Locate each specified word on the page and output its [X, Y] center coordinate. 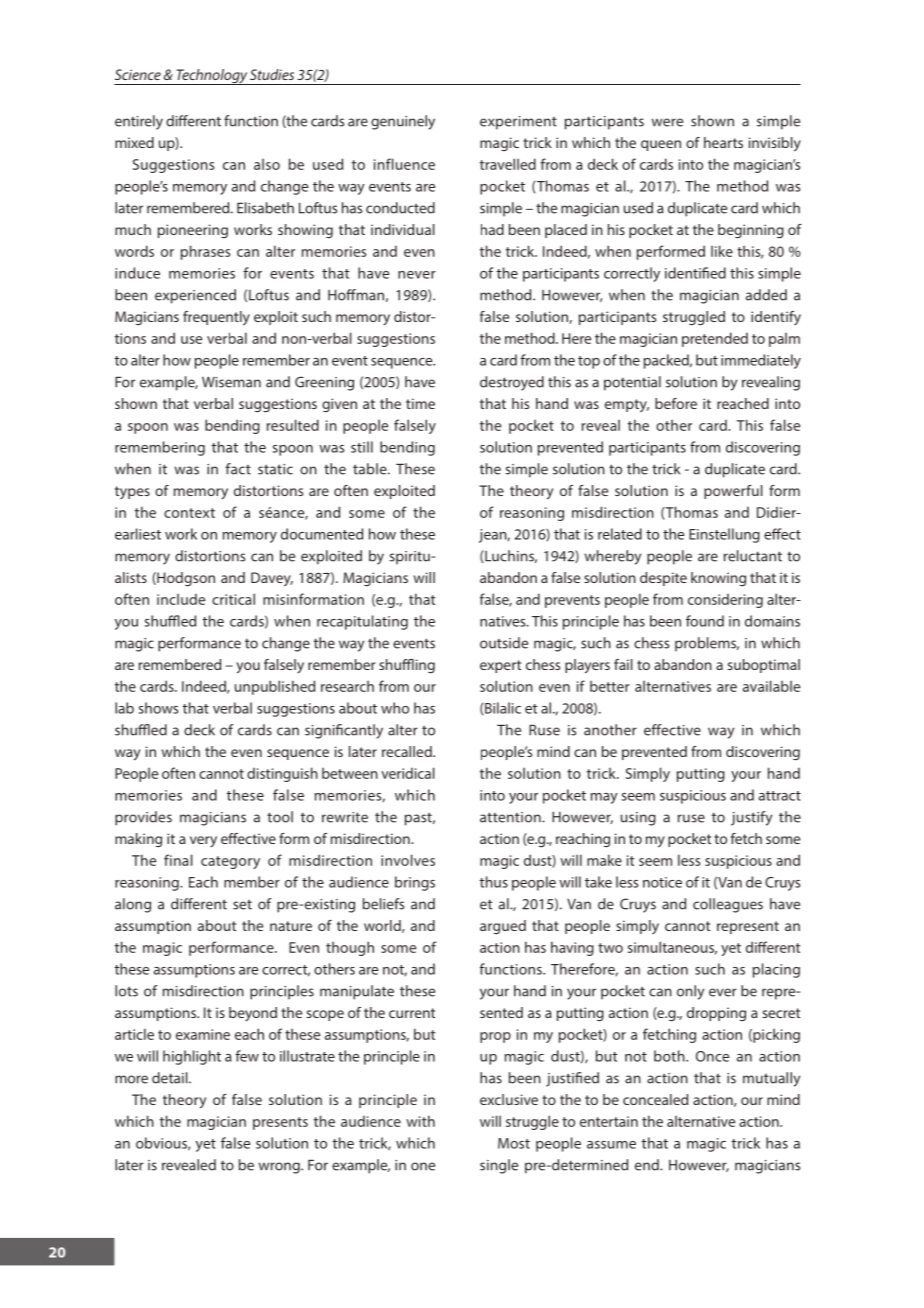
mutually [771, 1079]
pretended [715, 339]
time [420, 403]
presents [280, 1123]
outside [504, 643]
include [181, 599]
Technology [211, 77]
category [230, 862]
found [705, 621]
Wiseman [231, 382]
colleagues [728, 905]
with [420, 1121]
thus [494, 882]
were [667, 122]
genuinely [403, 122]
